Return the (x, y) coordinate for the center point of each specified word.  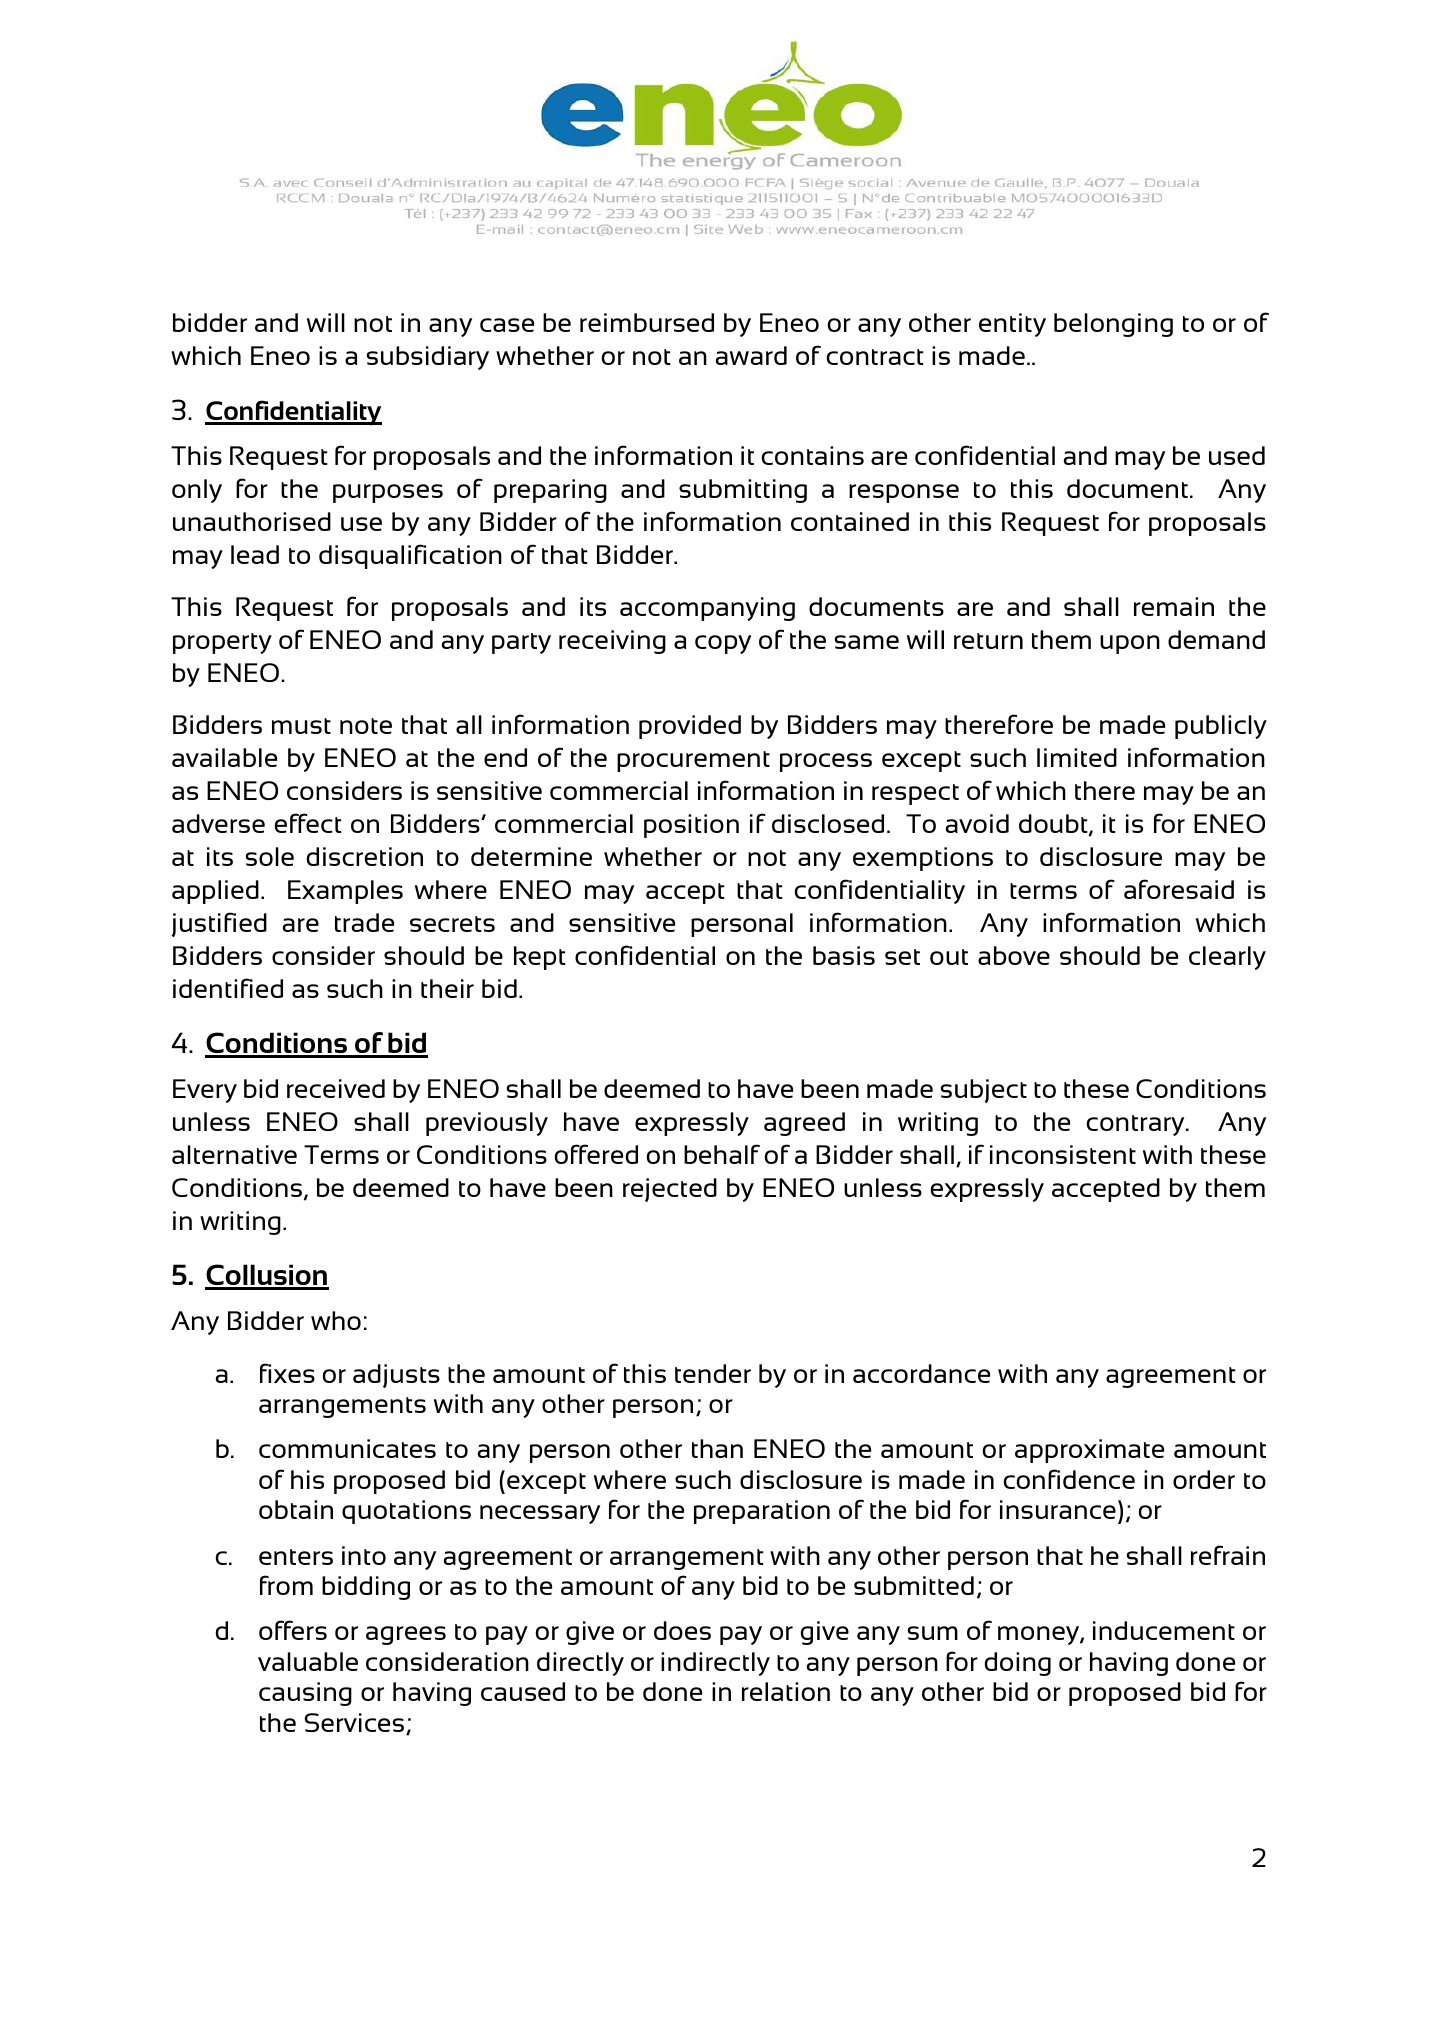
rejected (670, 1190)
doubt (1054, 825)
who (336, 1320)
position (691, 826)
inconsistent (1063, 1154)
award (751, 355)
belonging (1113, 325)
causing (305, 1694)
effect (308, 823)
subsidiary (428, 358)
